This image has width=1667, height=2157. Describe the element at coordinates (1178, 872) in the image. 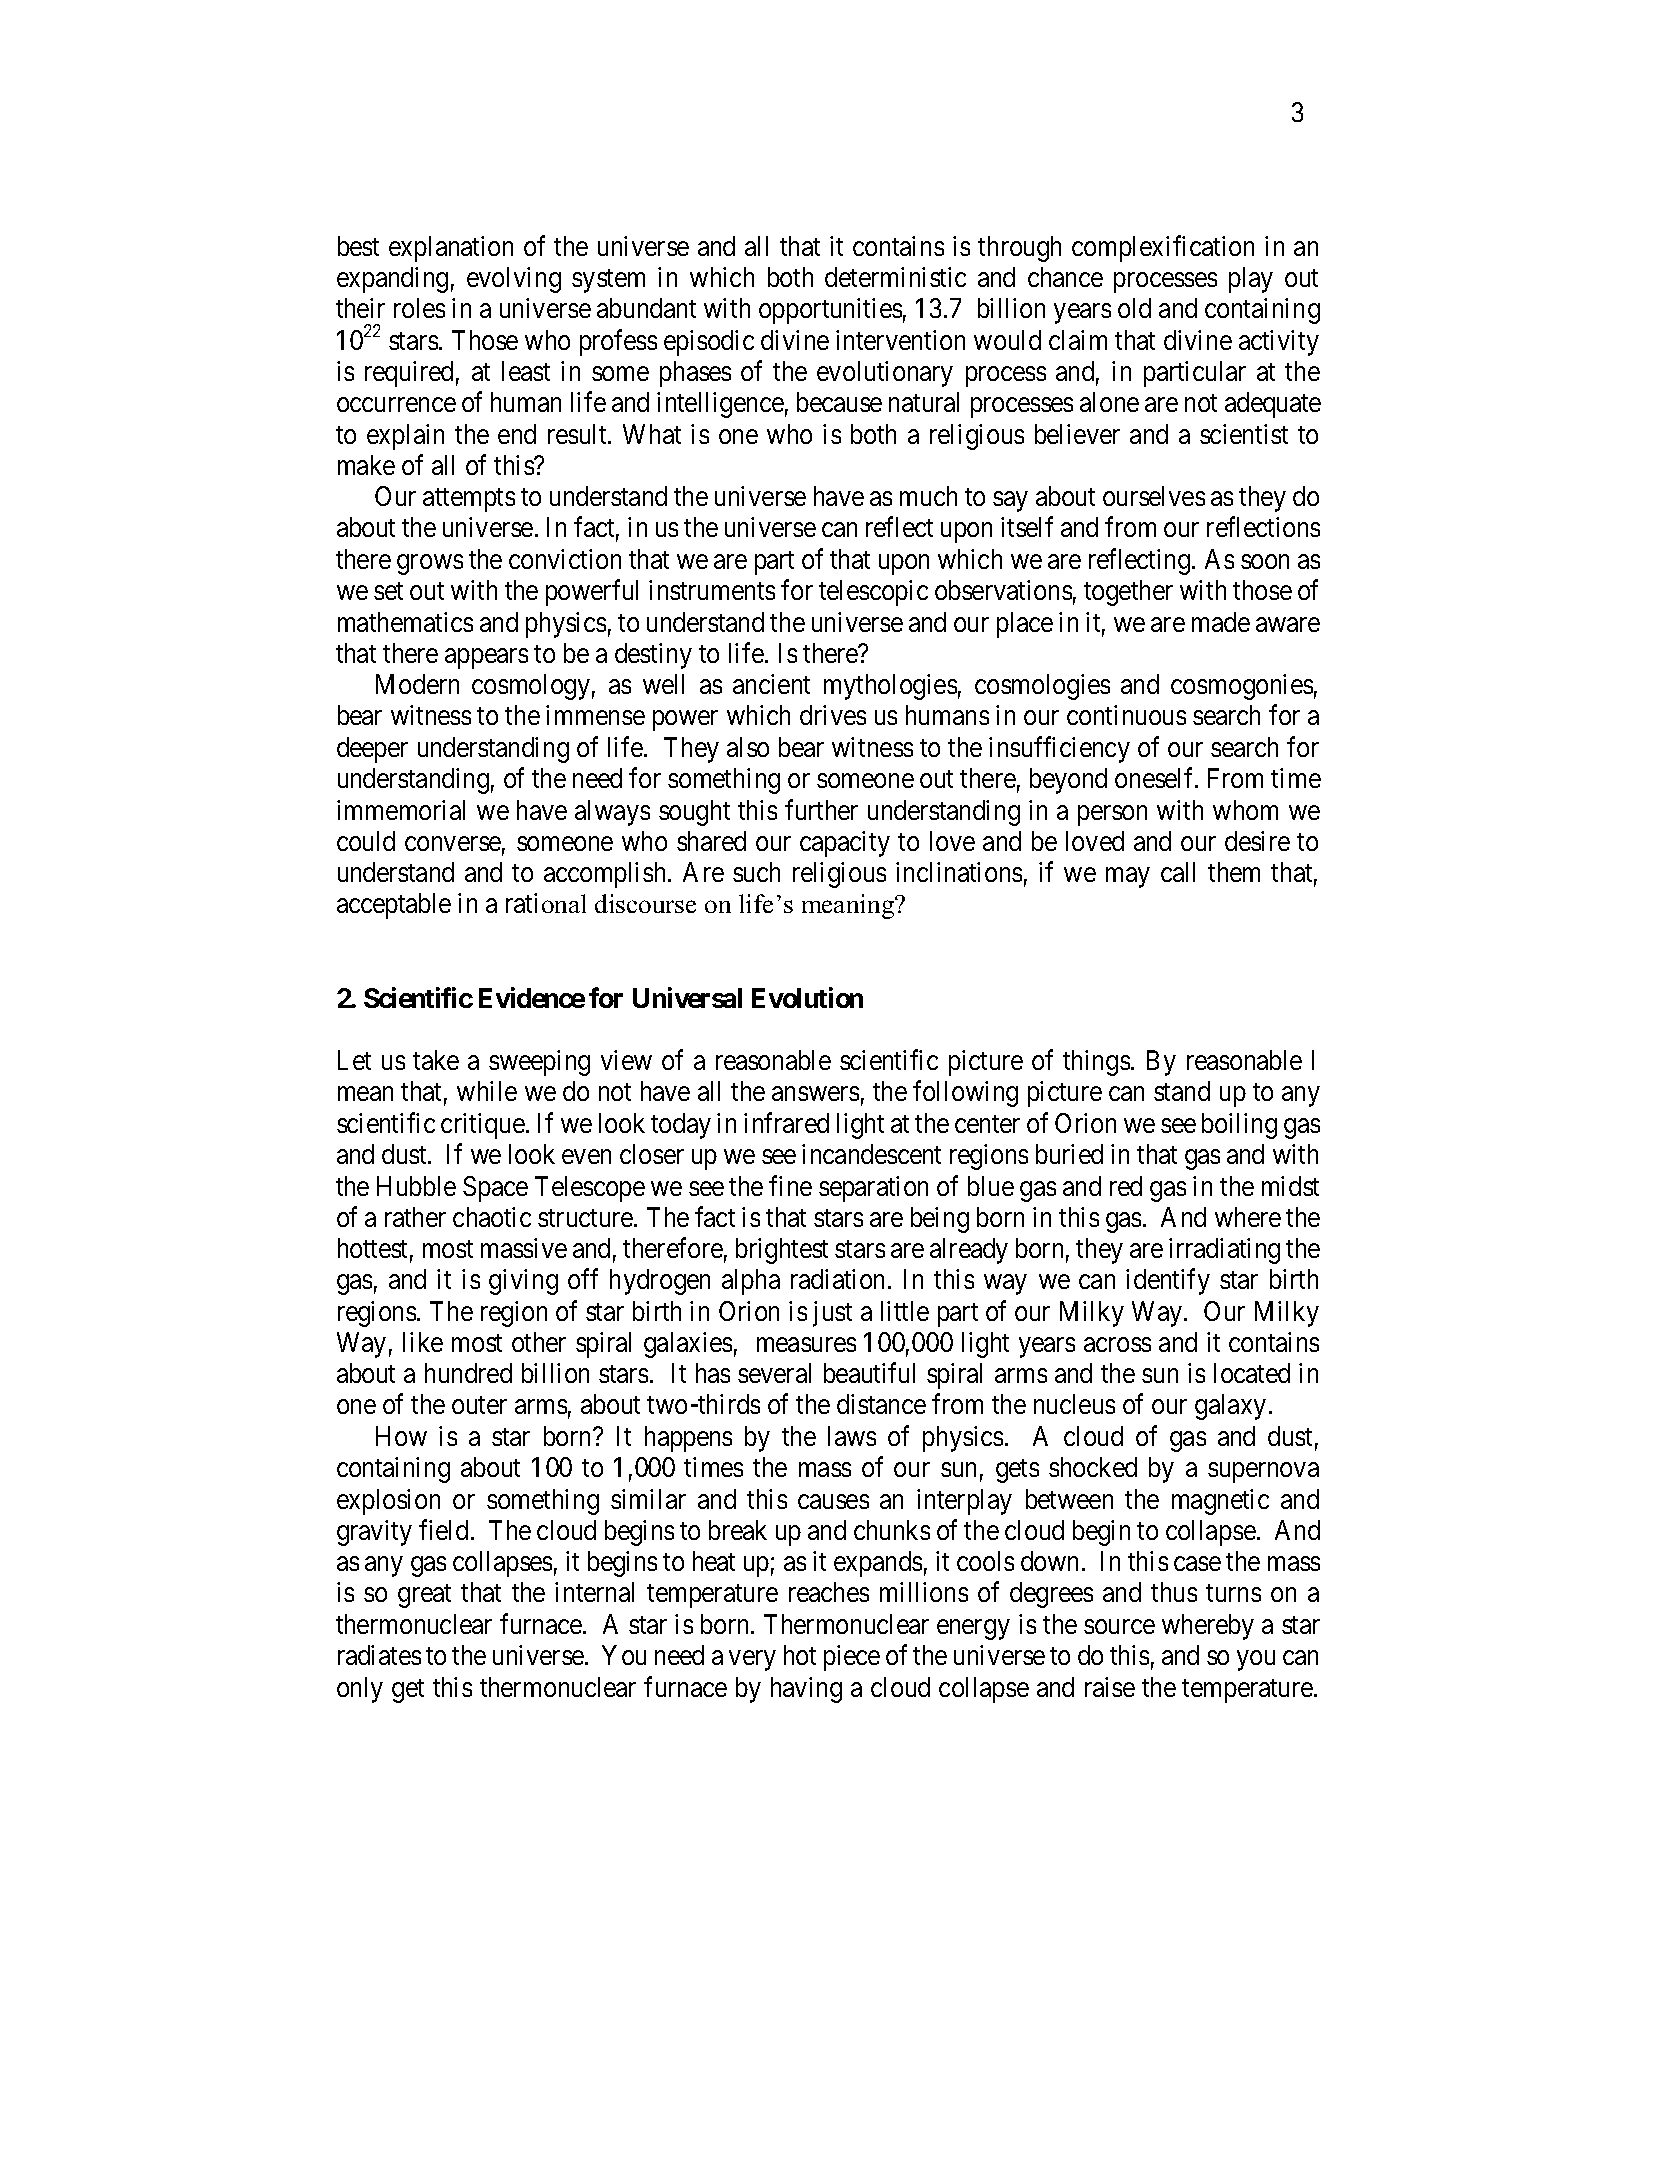

I see `call` at that location.
